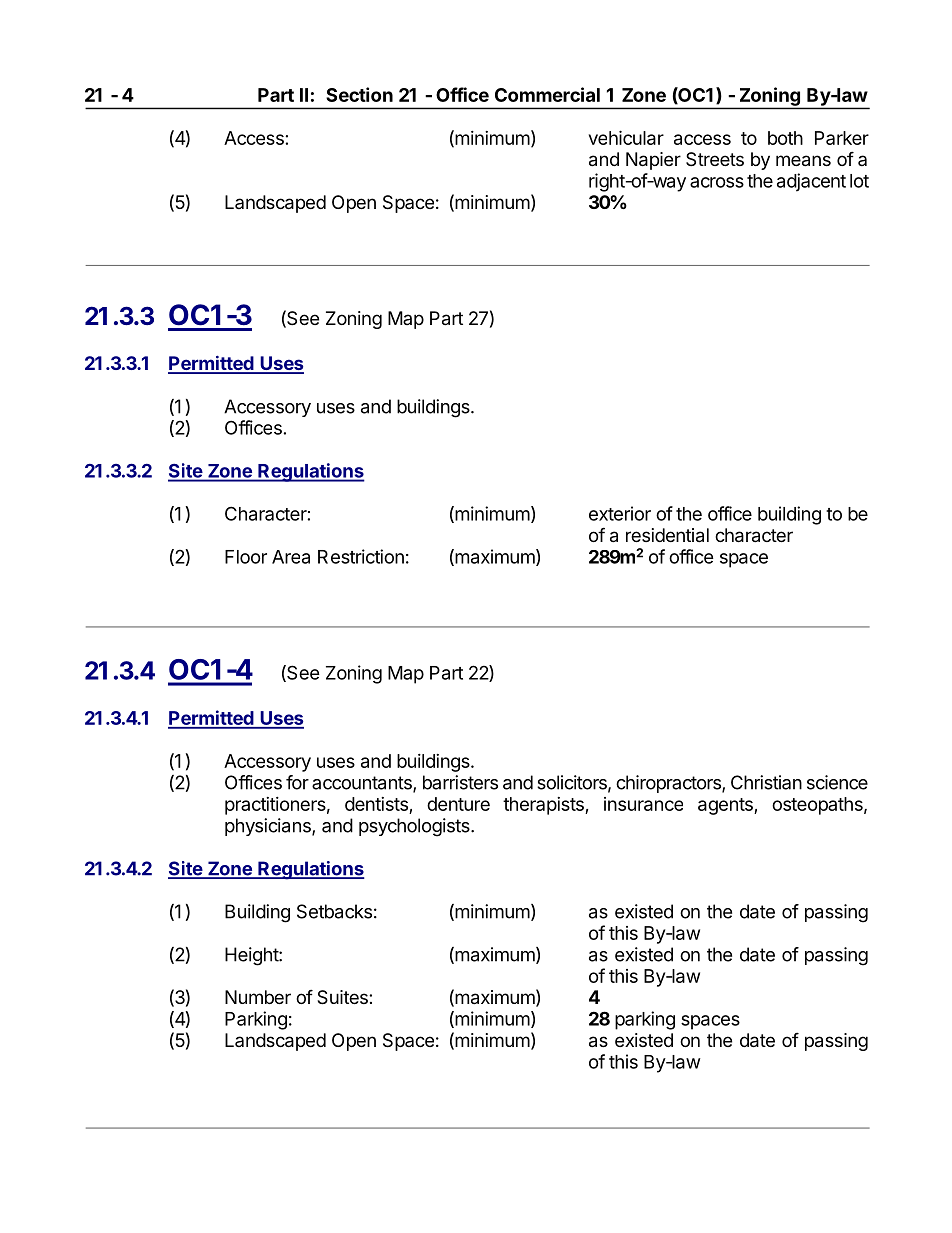 Image resolution: width=952 pixels, height=1233 pixels. What do you see at coordinates (811, 182) in the page?
I see `adjacent` at bounding box center [811, 182].
